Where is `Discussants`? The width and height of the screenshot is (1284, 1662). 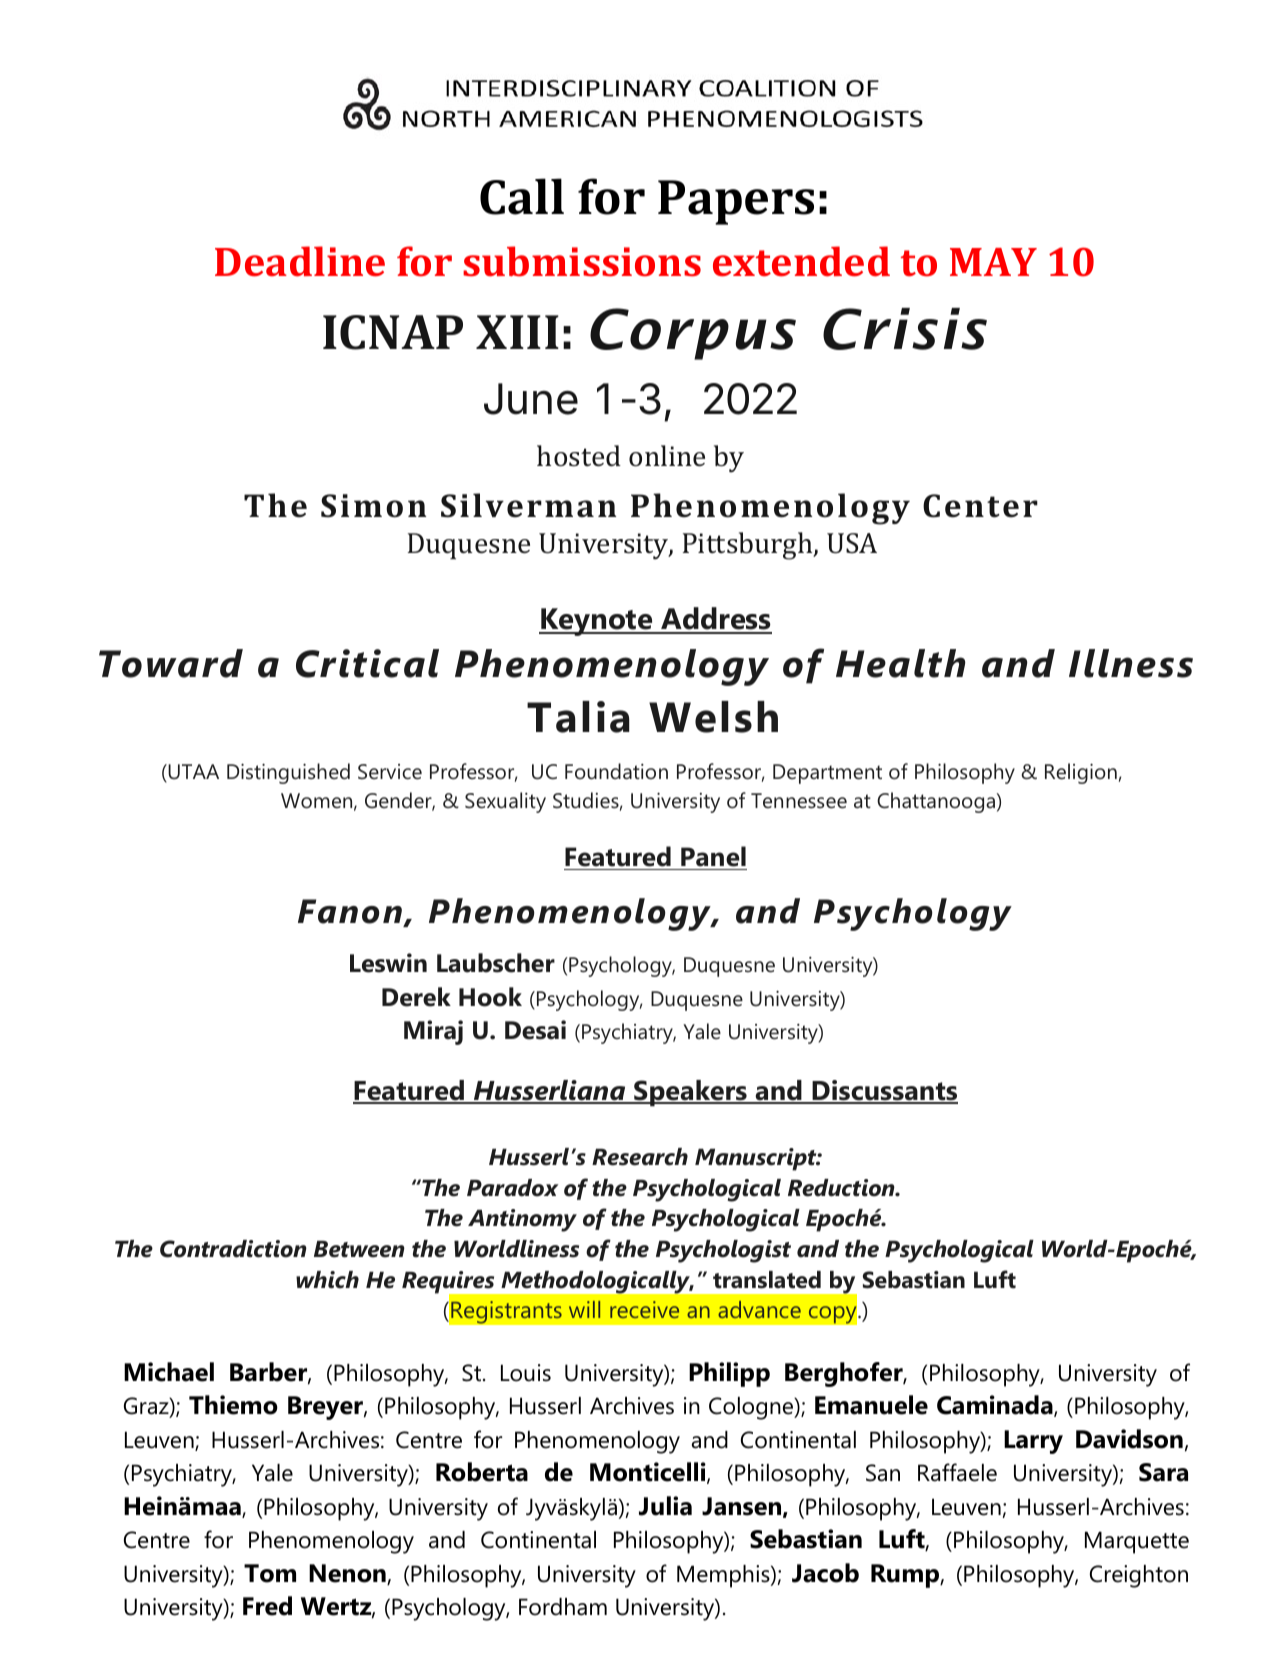
Discussants is located at coordinates (884, 1091).
